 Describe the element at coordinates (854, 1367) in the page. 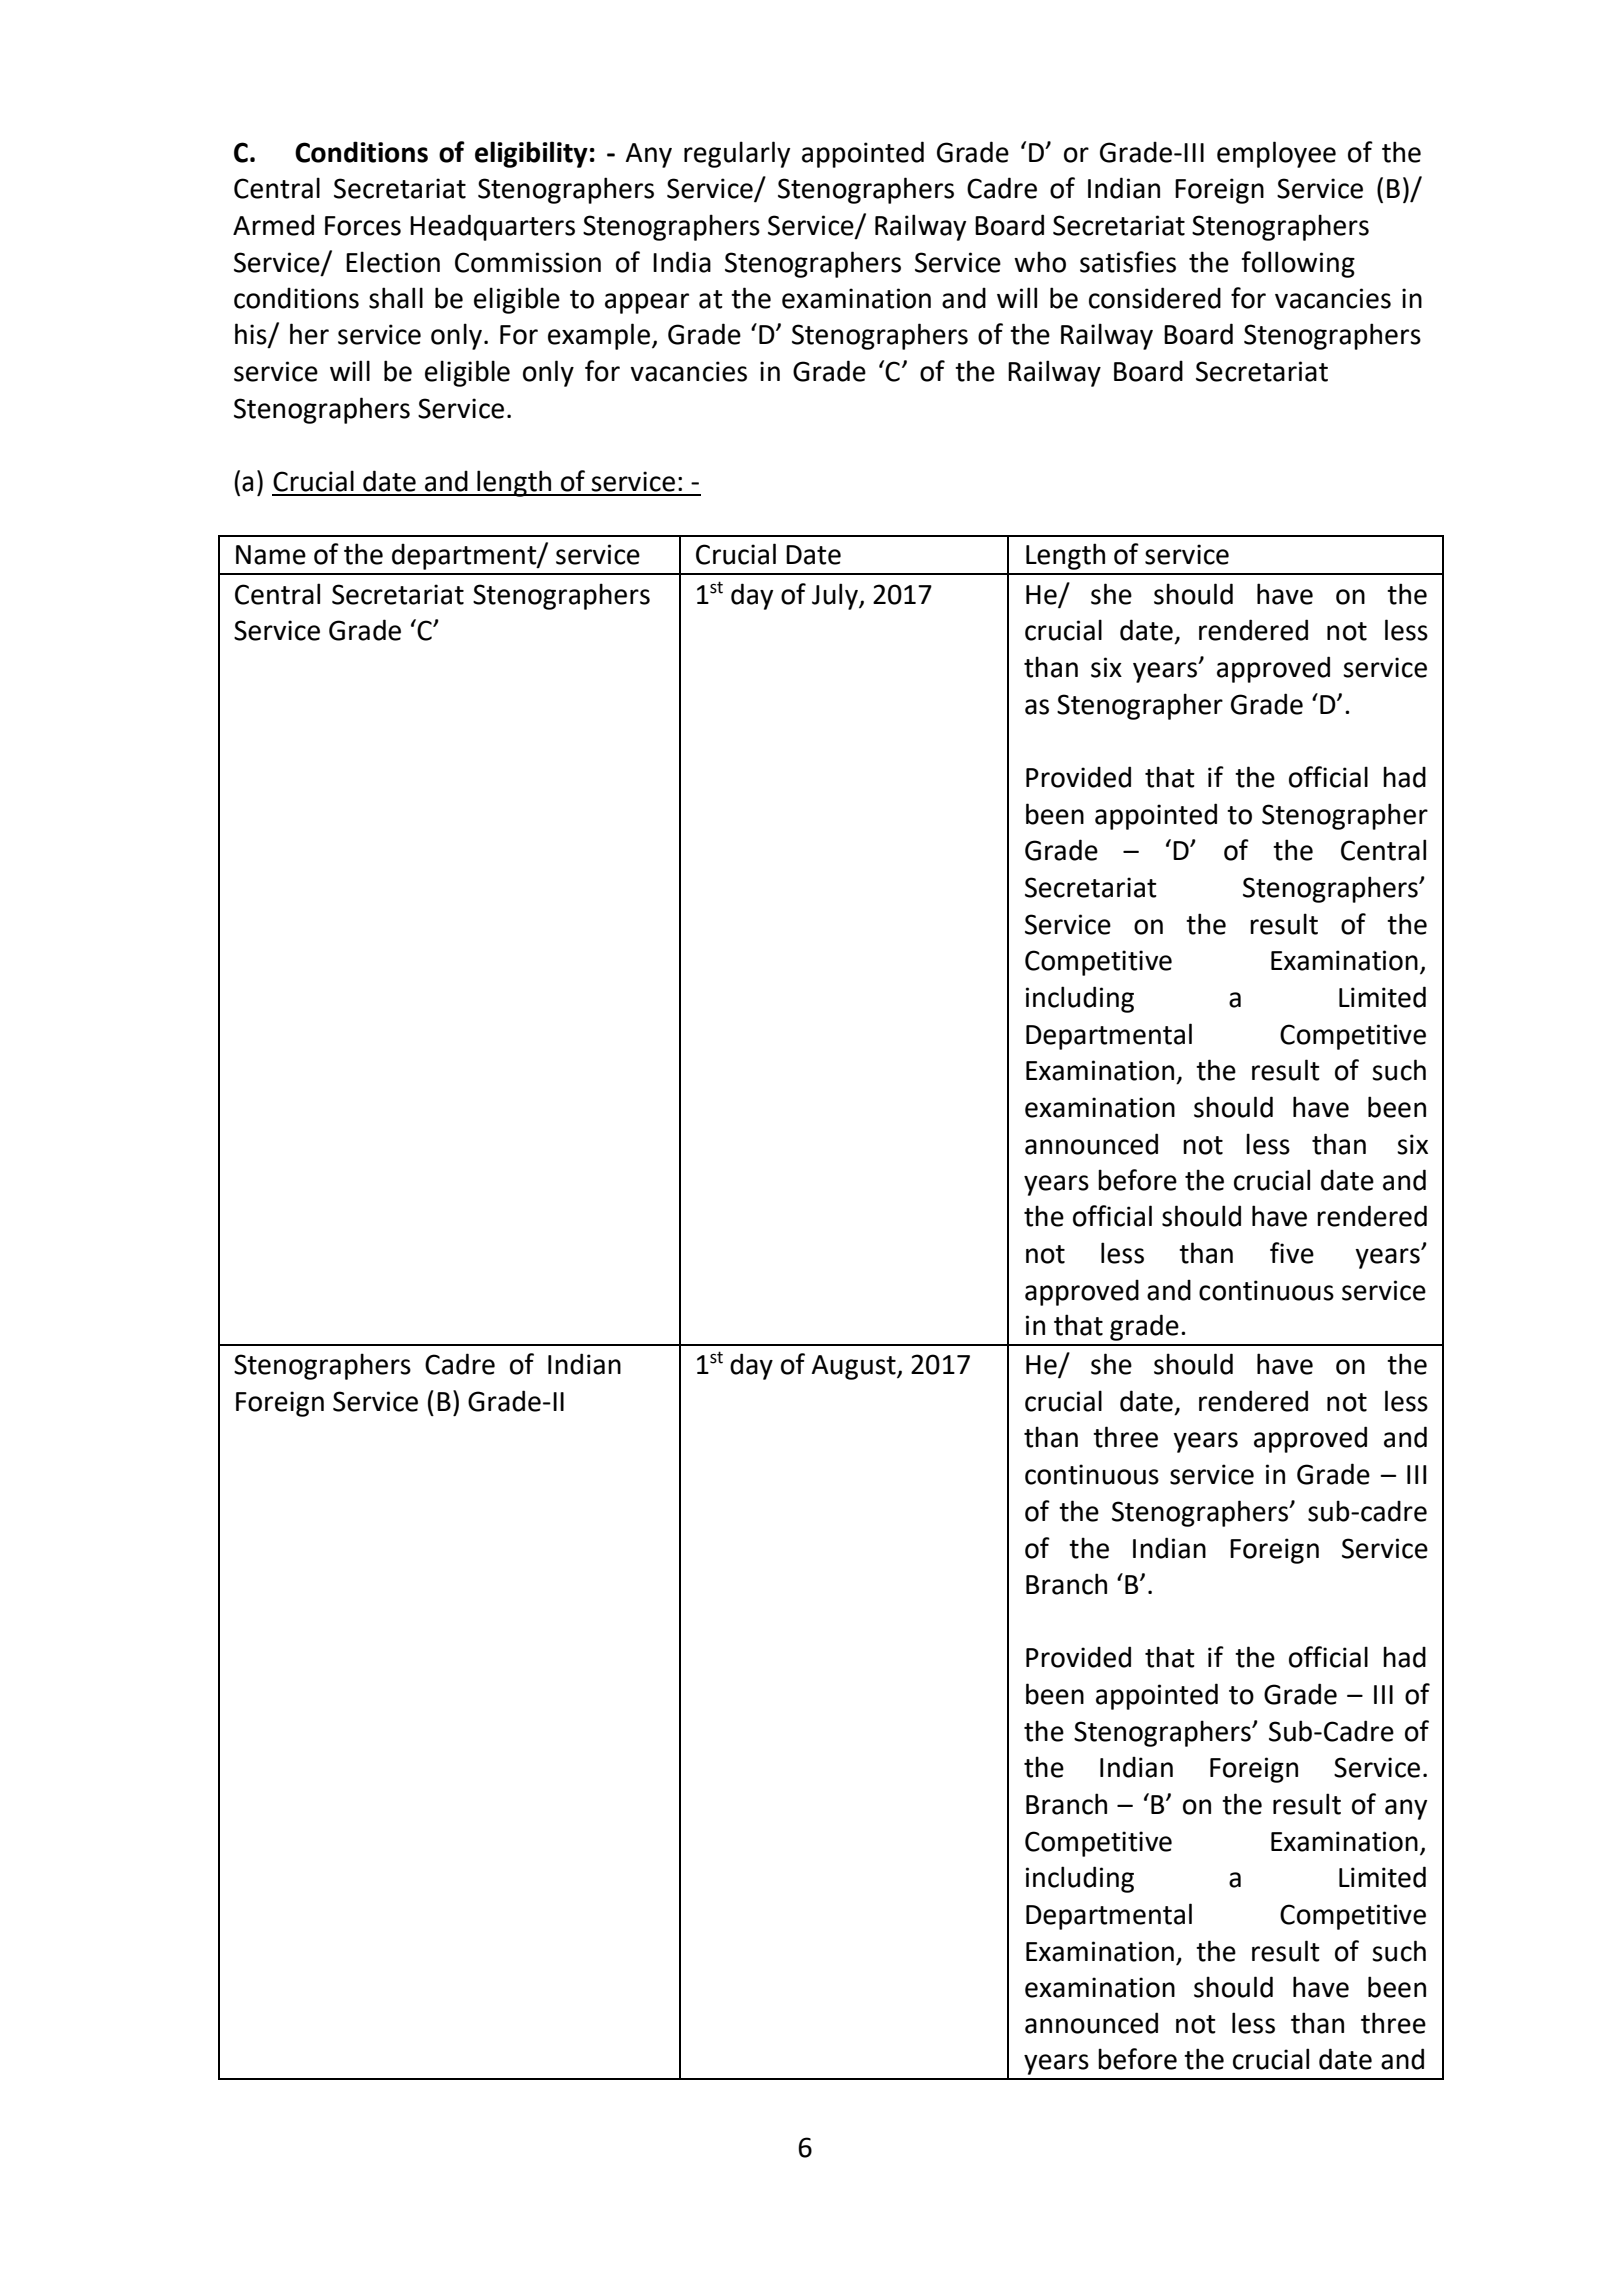

I see `August` at that location.
